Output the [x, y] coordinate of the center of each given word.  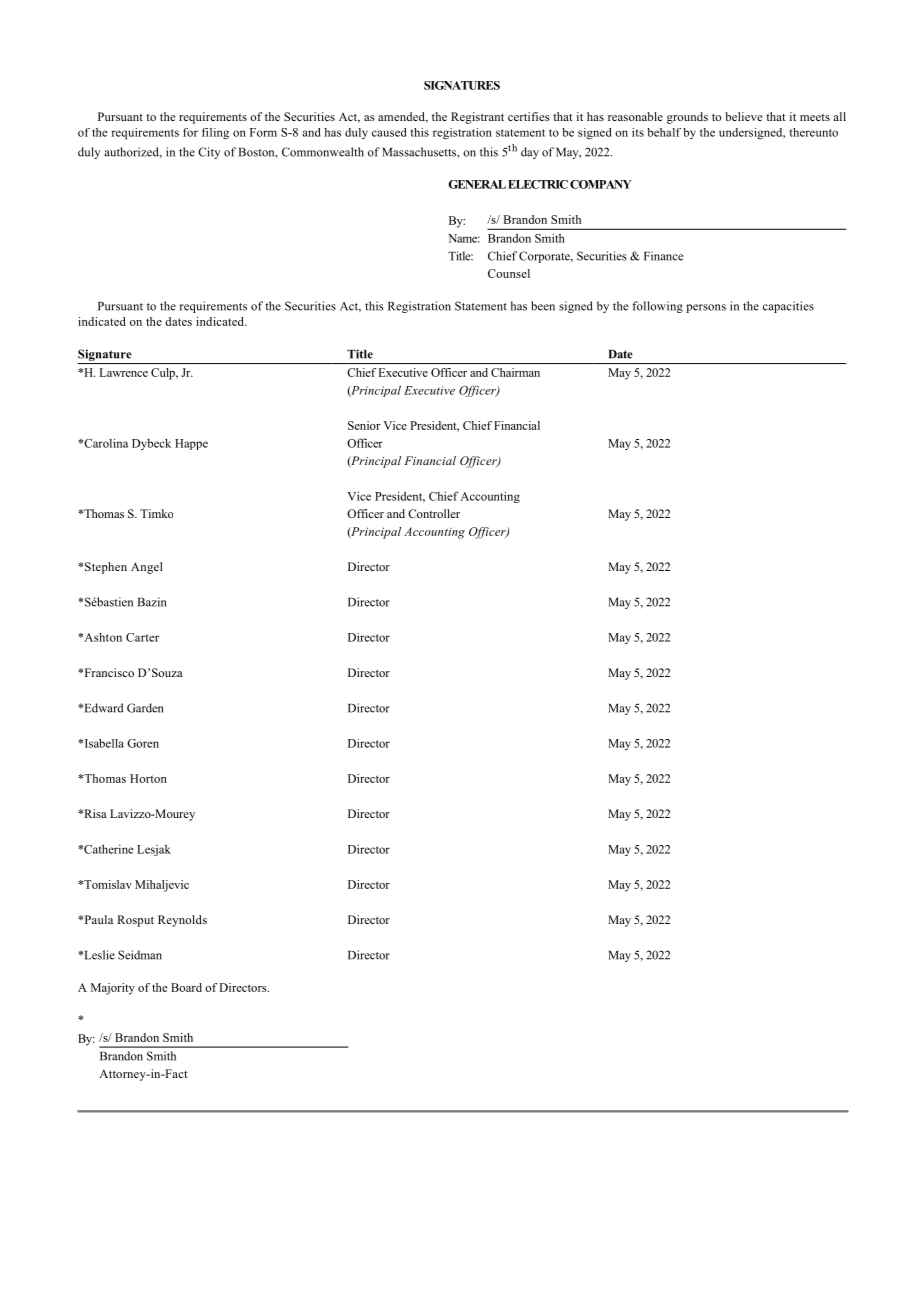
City [209, 153]
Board [186, 987]
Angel [147, 568]
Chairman [515, 372]
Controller [434, 513]
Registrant [477, 118]
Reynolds [182, 921]
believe [743, 116]
